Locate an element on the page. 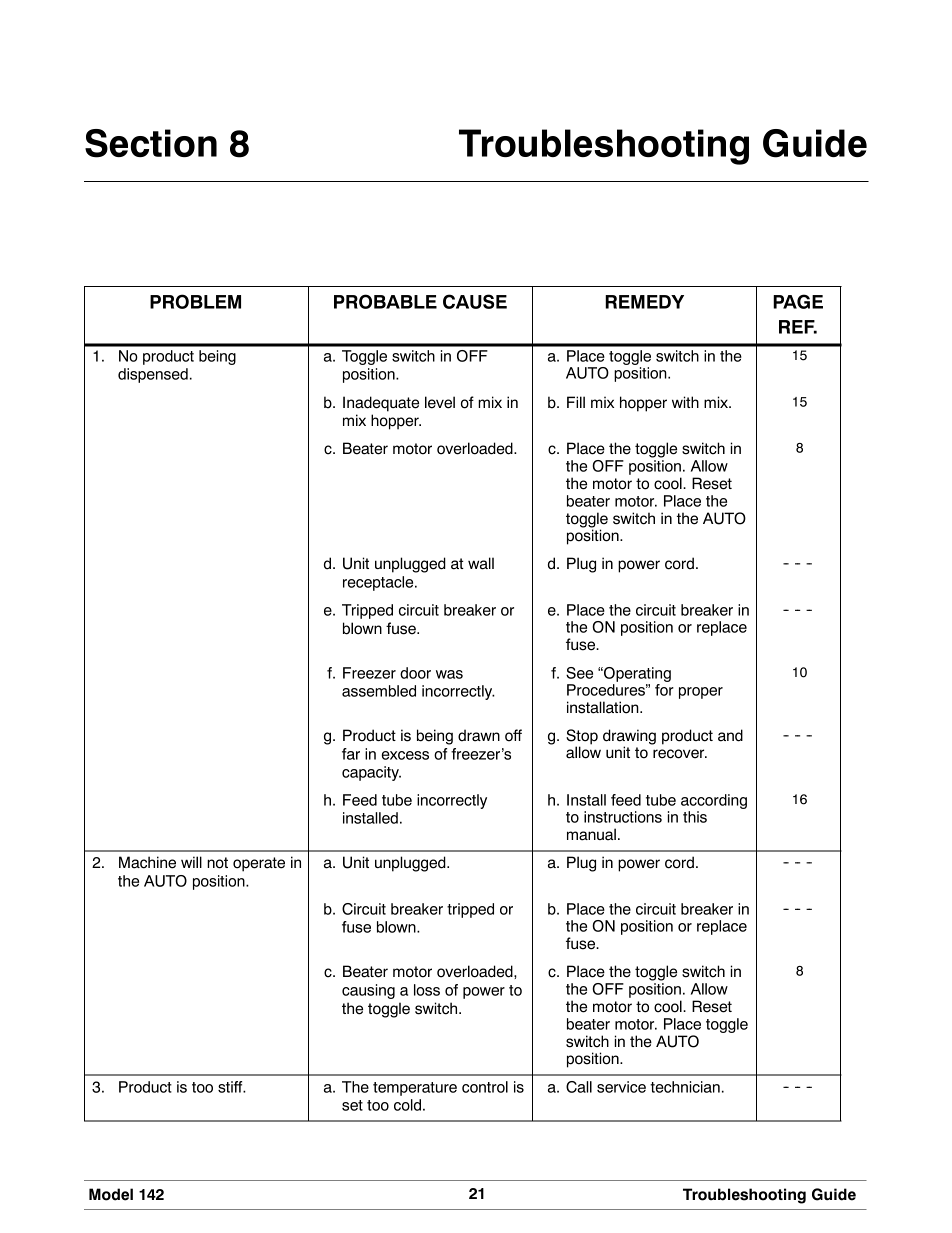 The height and width of the image is (1233, 952). technician is located at coordinates (685, 1087).
